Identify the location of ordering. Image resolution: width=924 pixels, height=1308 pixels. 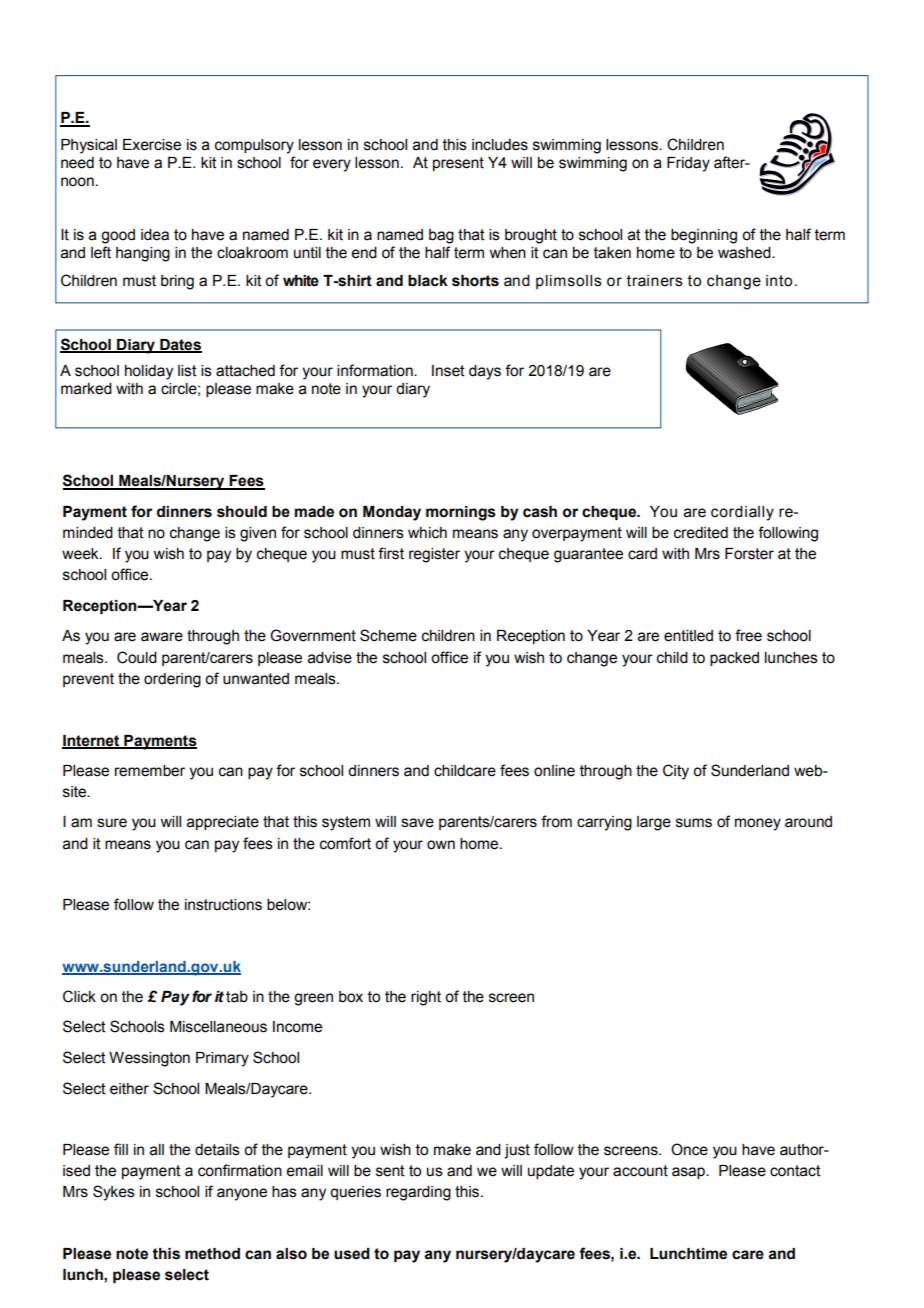
(172, 680).
